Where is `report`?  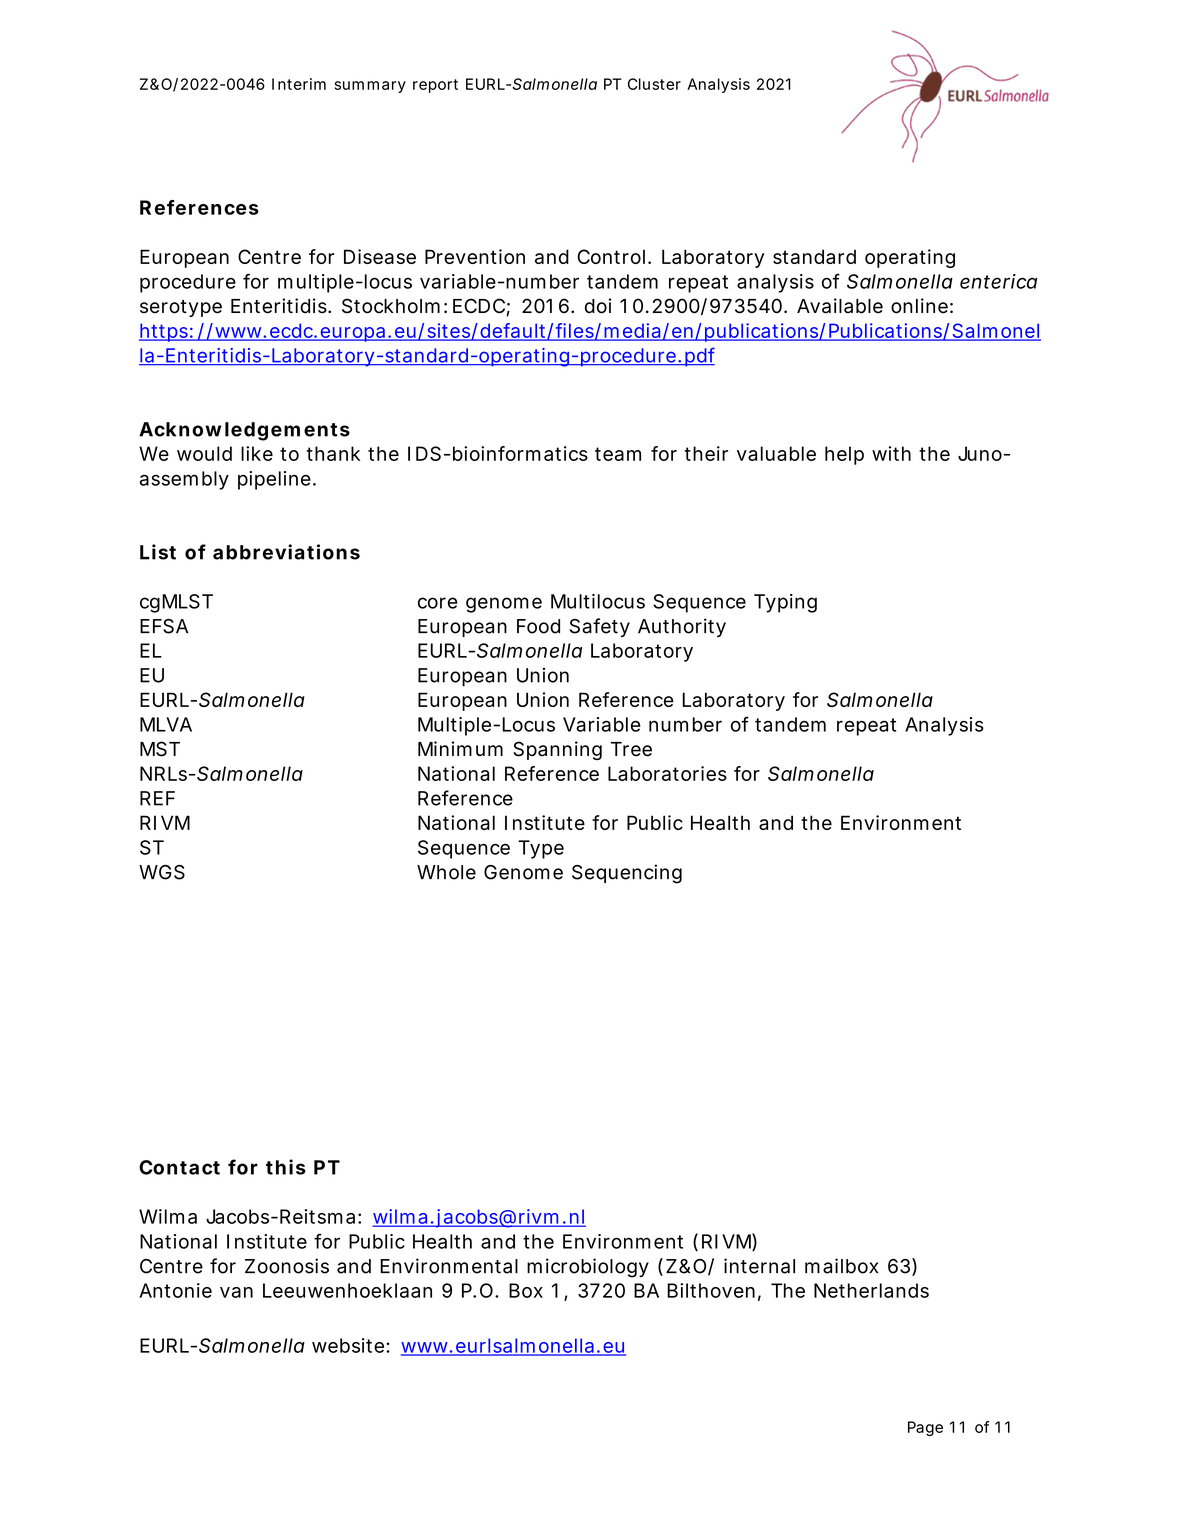 report is located at coordinates (435, 86).
